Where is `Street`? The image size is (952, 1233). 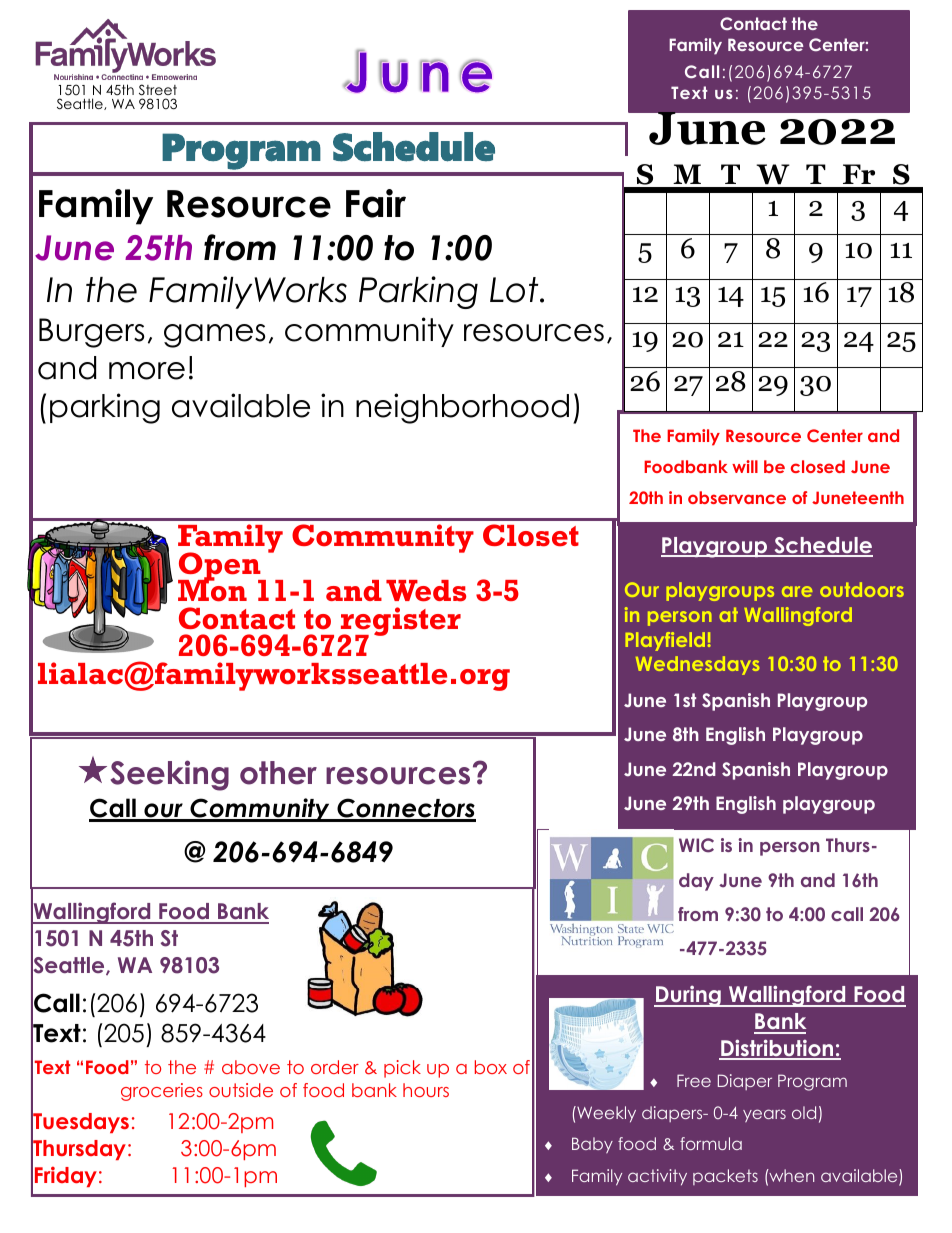
Street is located at coordinates (158, 90).
